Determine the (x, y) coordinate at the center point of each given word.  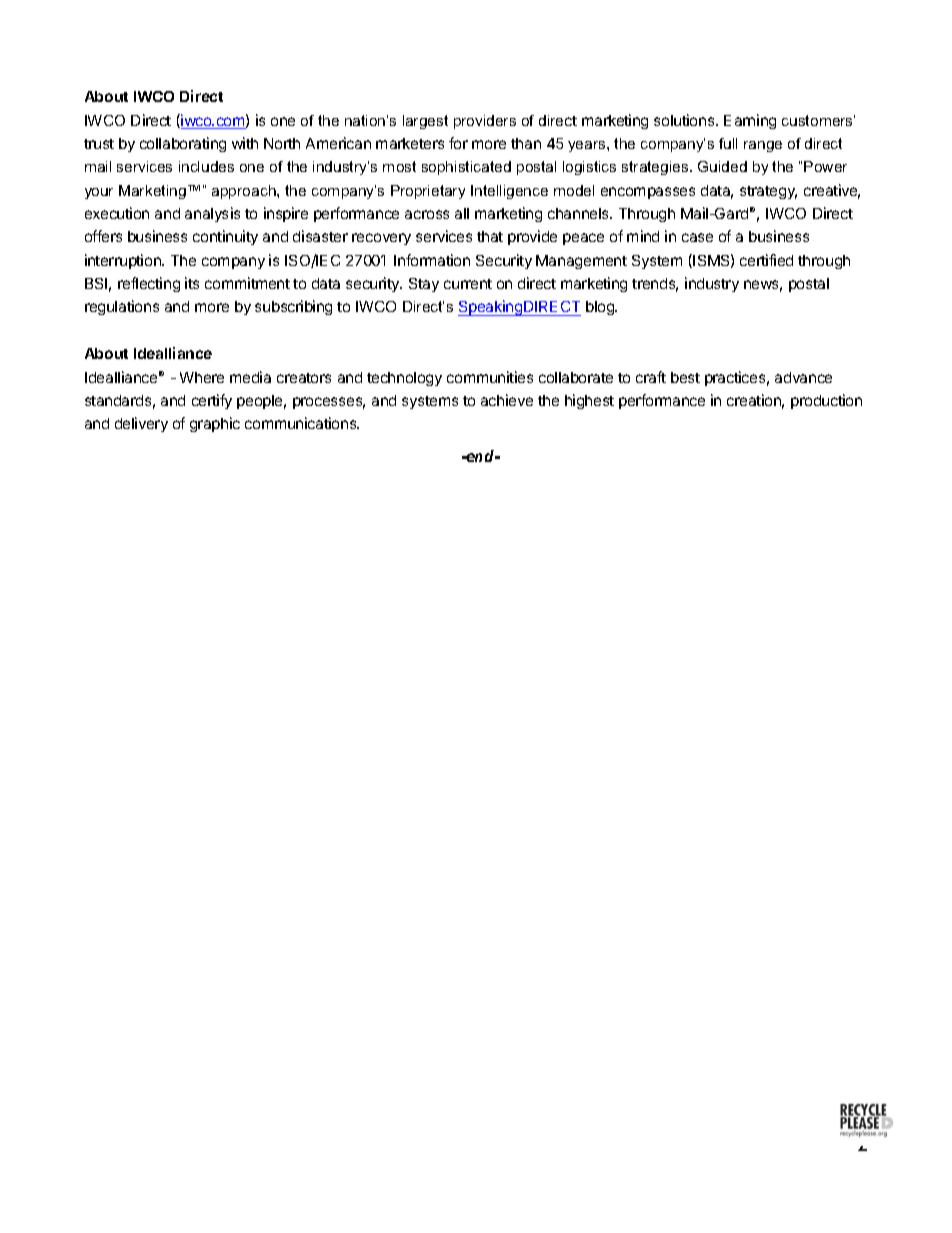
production (826, 401)
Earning (750, 121)
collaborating (183, 144)
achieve (507, 400)
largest (425, 122)
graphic (215, 424)
